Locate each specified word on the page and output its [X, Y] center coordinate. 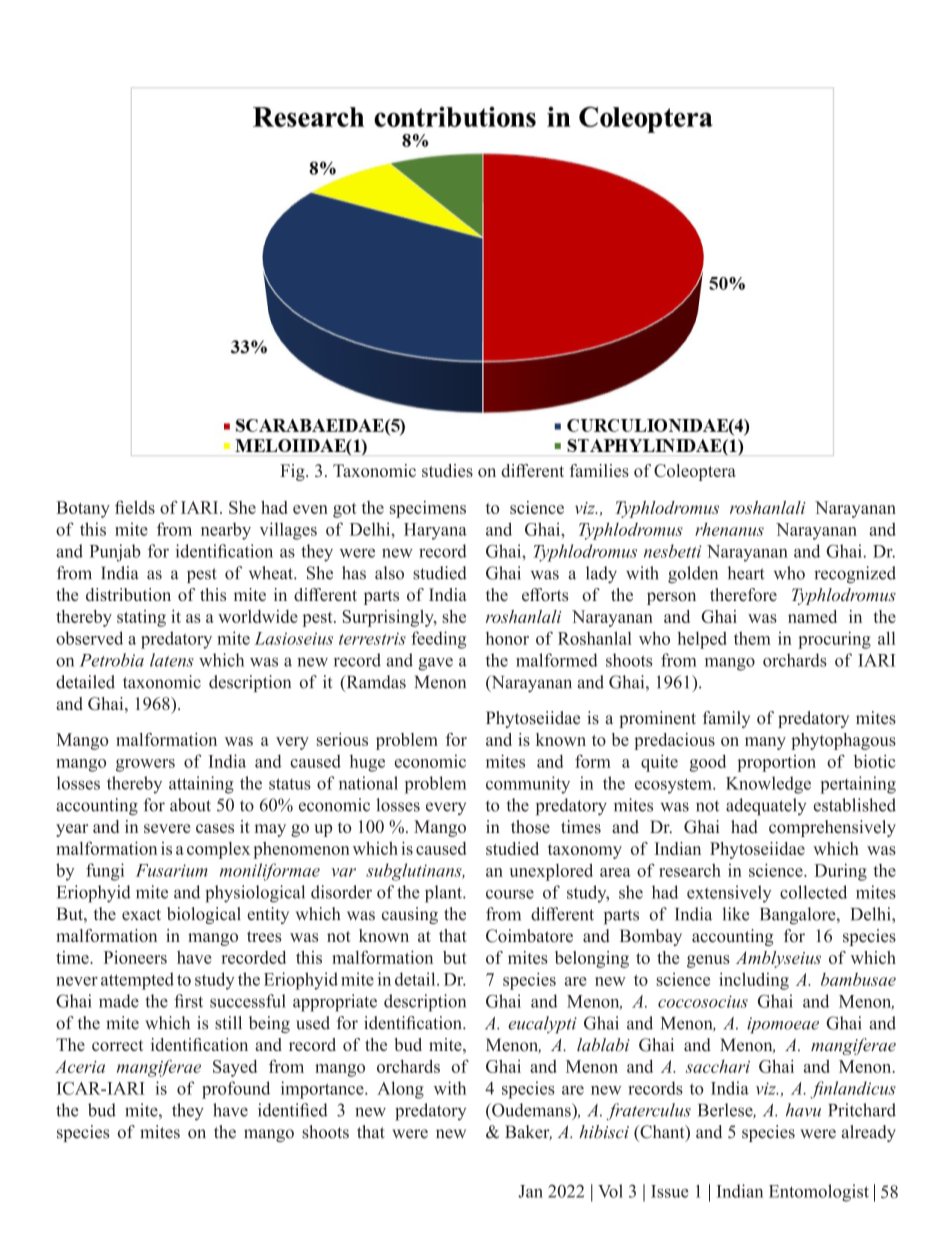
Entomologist [819, 1193]
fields [135, 507]
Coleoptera [695, 472]
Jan [530, 1191]
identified [293, 1110]
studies [447, 470]
